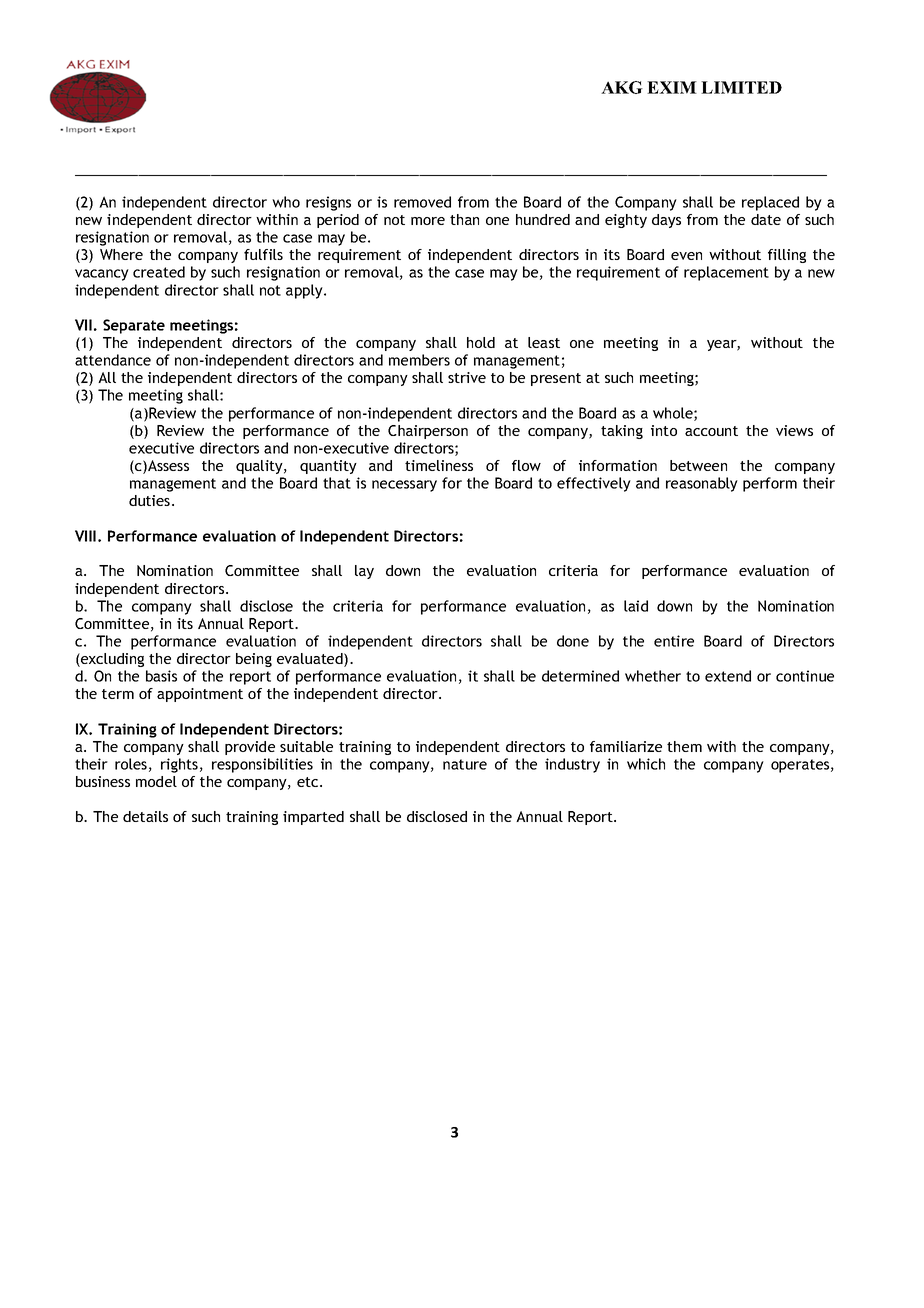 This page has width=924, height=1308. What do you see at coordinates (156, 781) in the page?
I see `model` at bounding box center [156, 781].
